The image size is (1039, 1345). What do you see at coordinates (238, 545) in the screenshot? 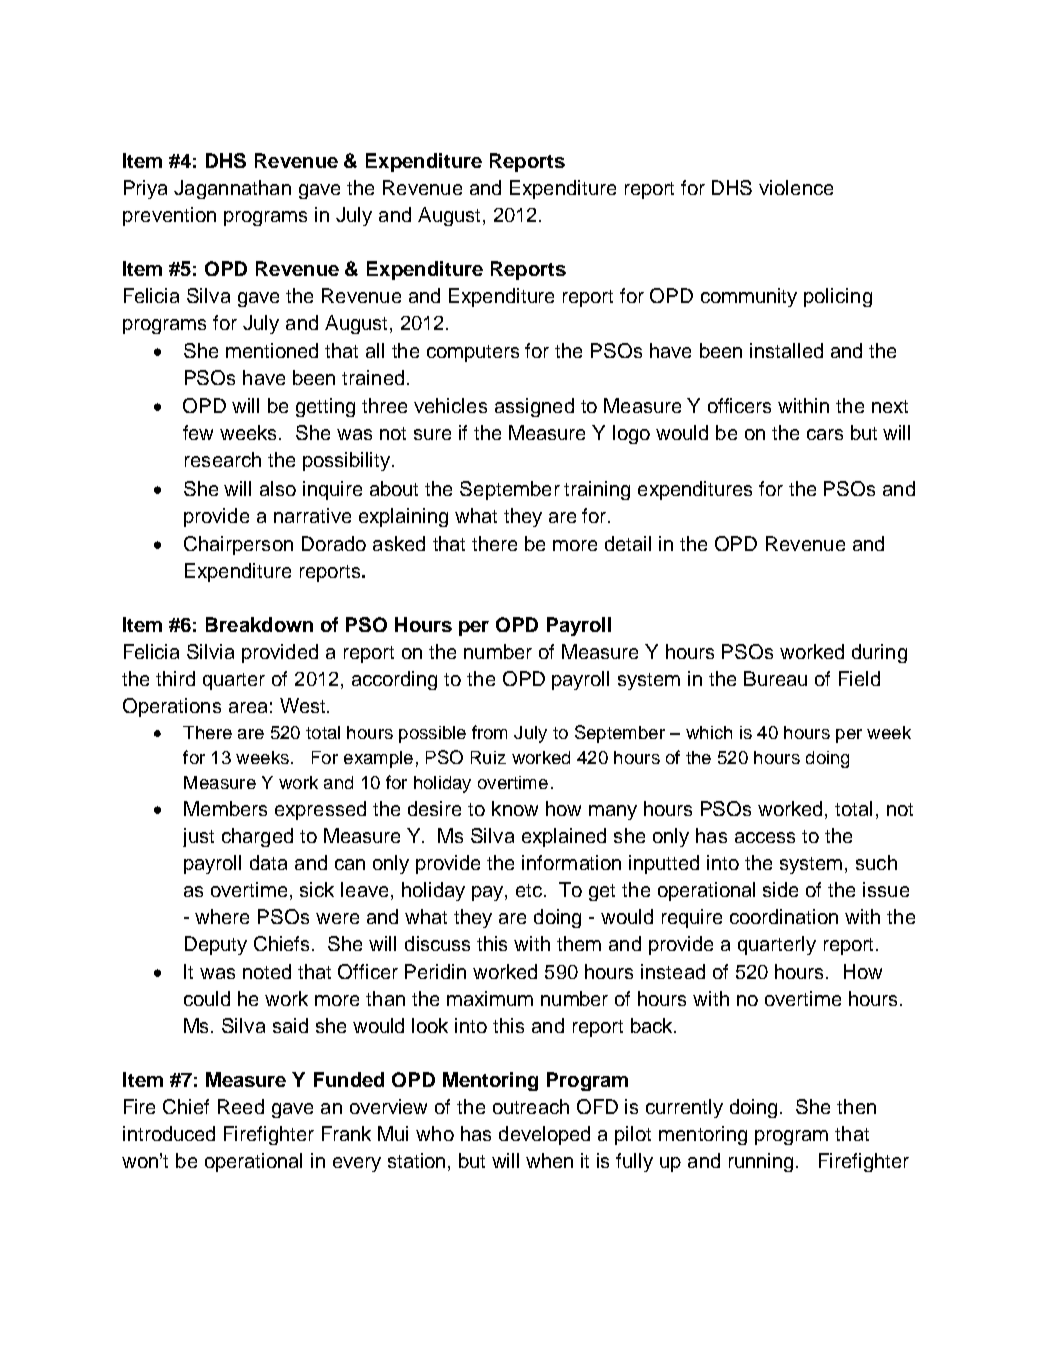
I see `Chairperson` at bounding box center [238, 545].
